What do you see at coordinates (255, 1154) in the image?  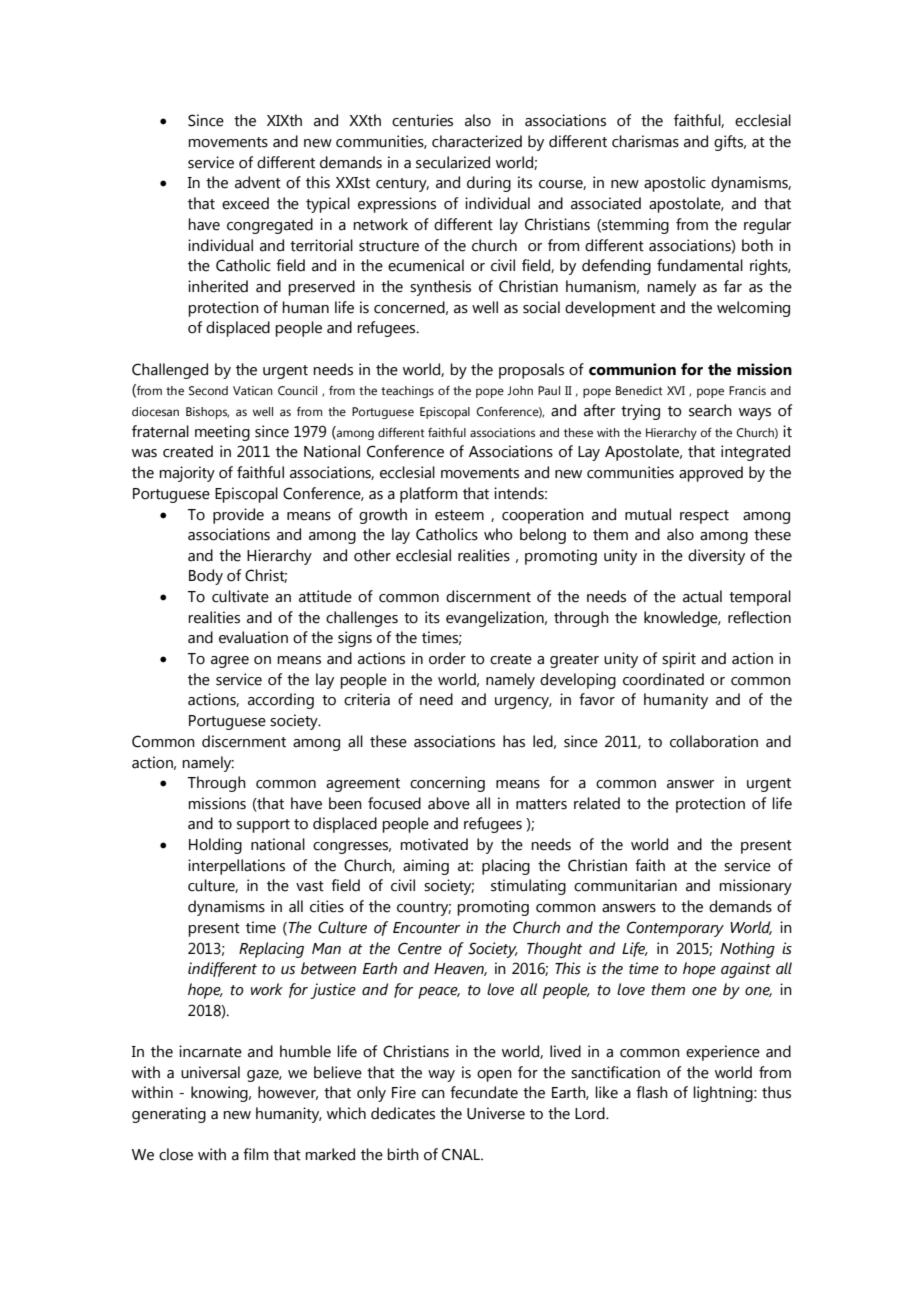 I see `film` at bounding box center [255, 1154].
